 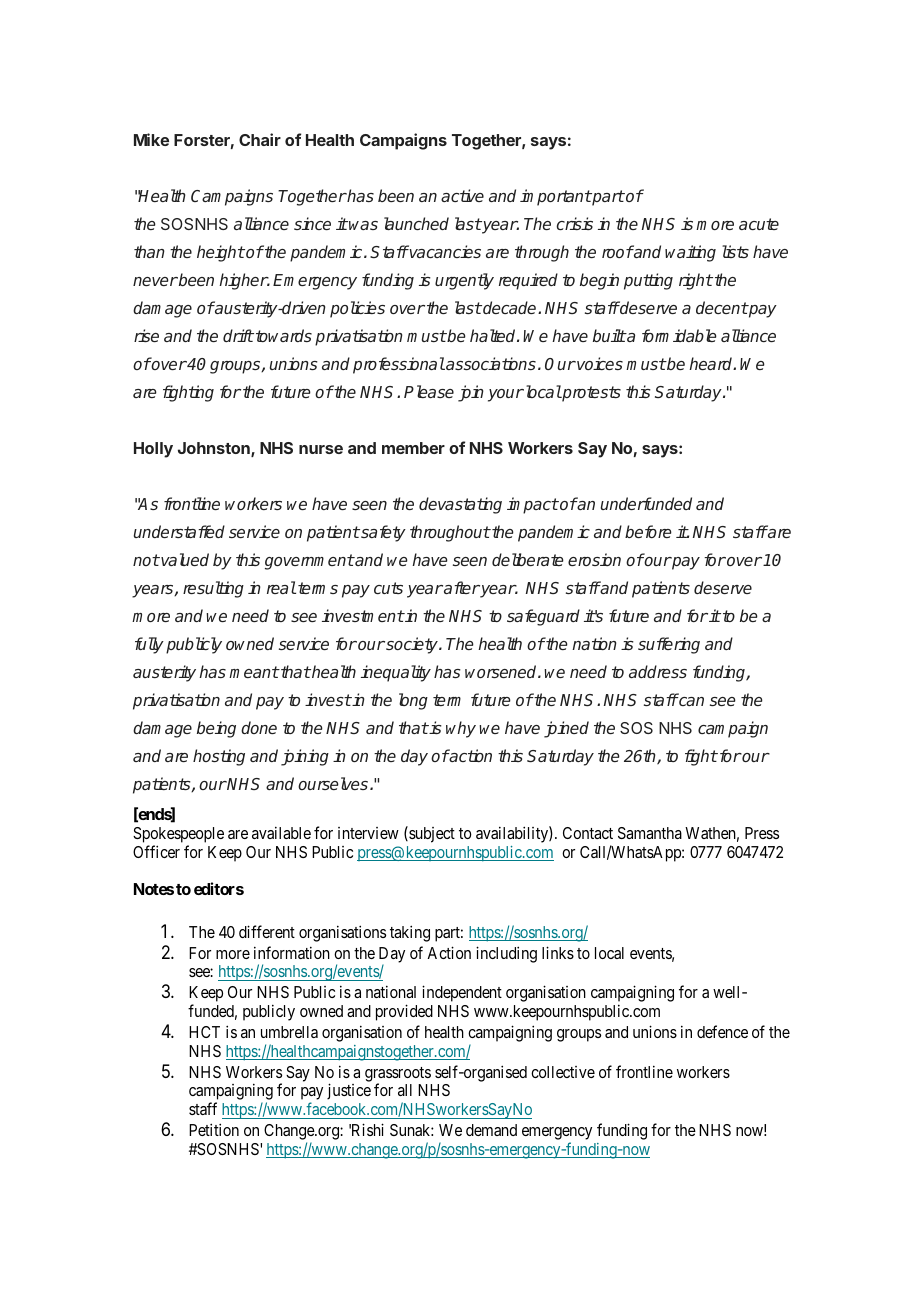 I want to click on Chair, so click(x=260, y=139).
